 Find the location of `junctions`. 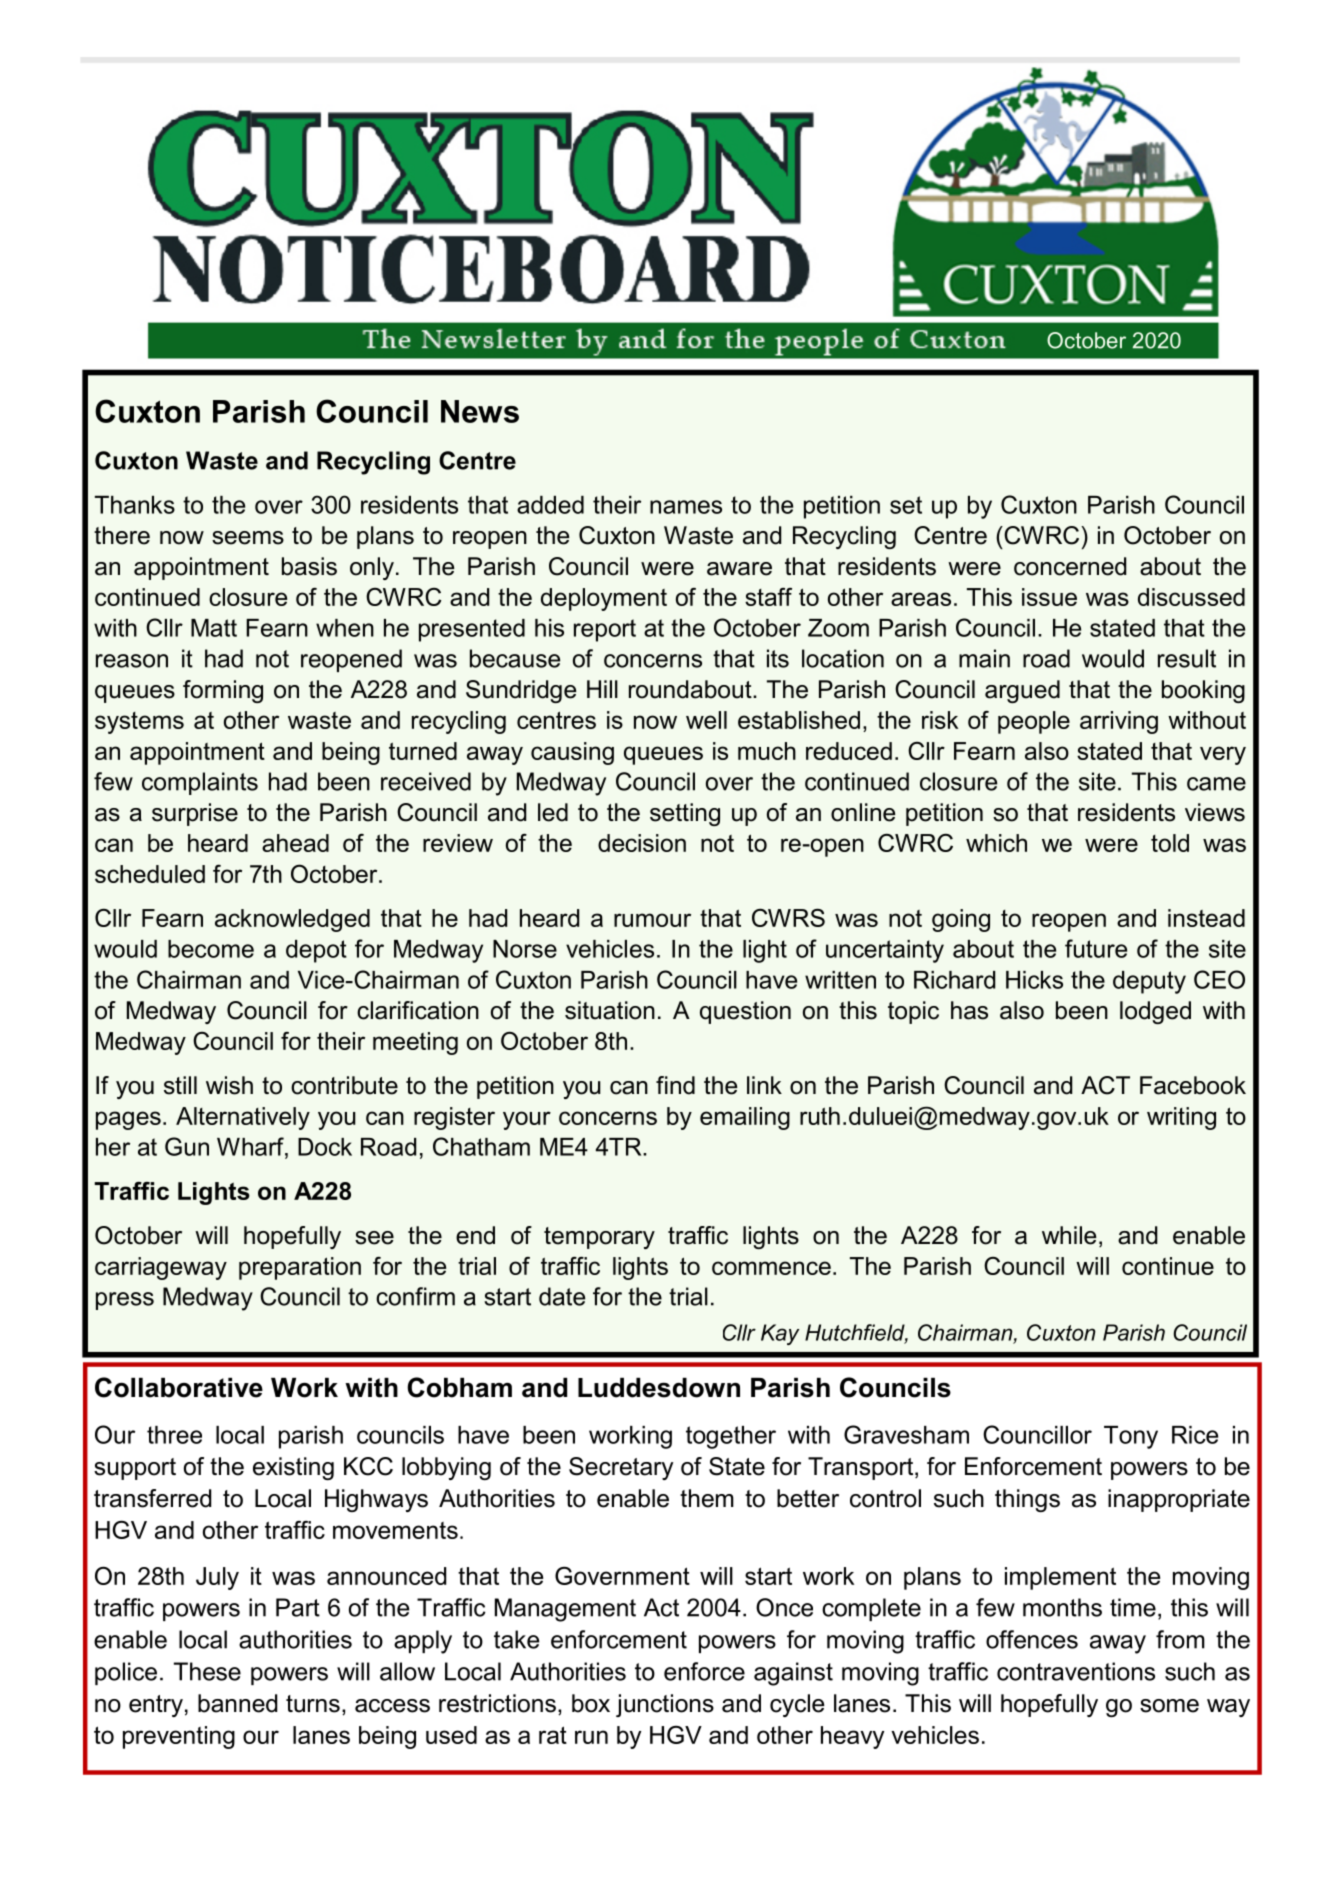

junctions is located at coordinates (665, 1705).
